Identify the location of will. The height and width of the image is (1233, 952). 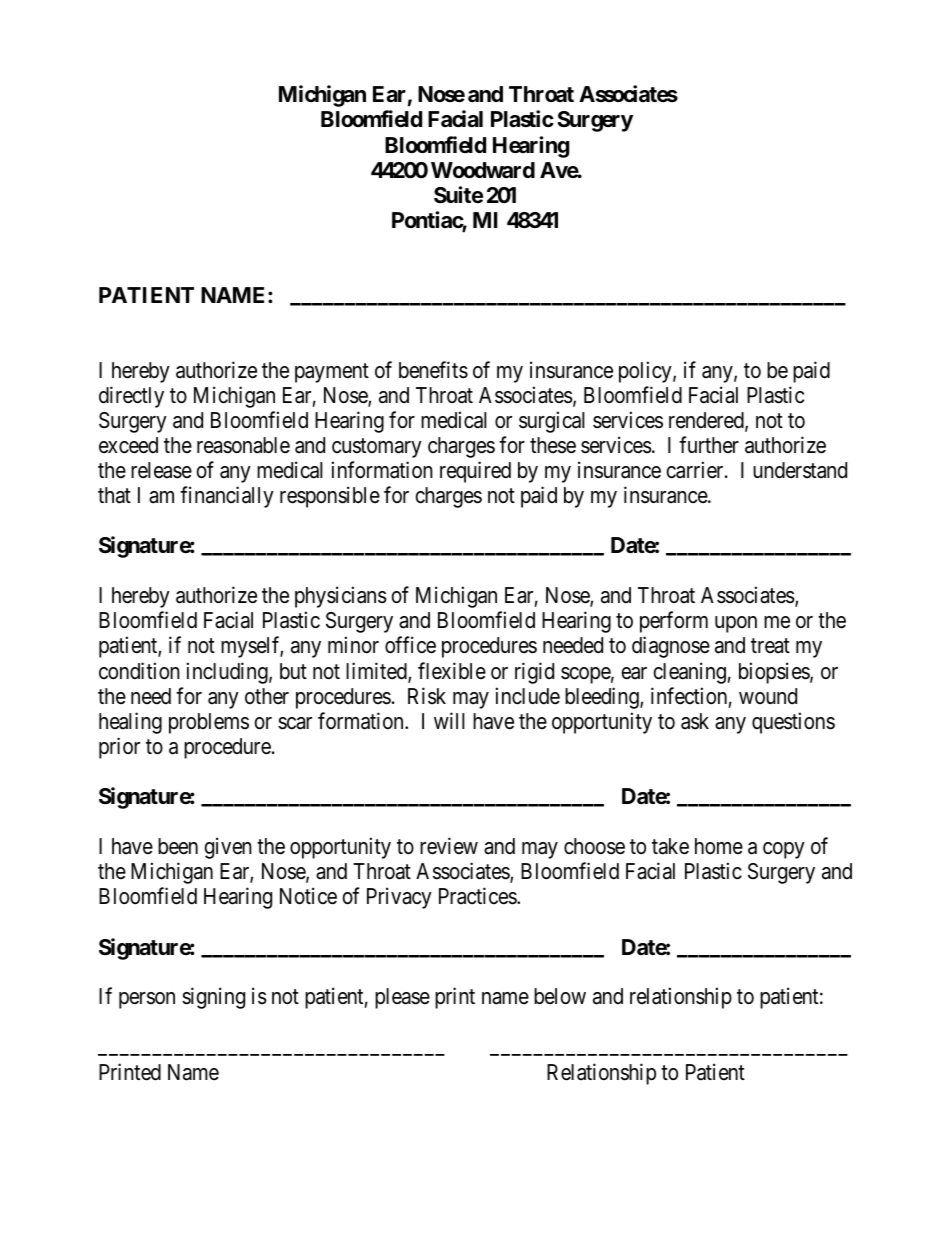
(449, 720).
